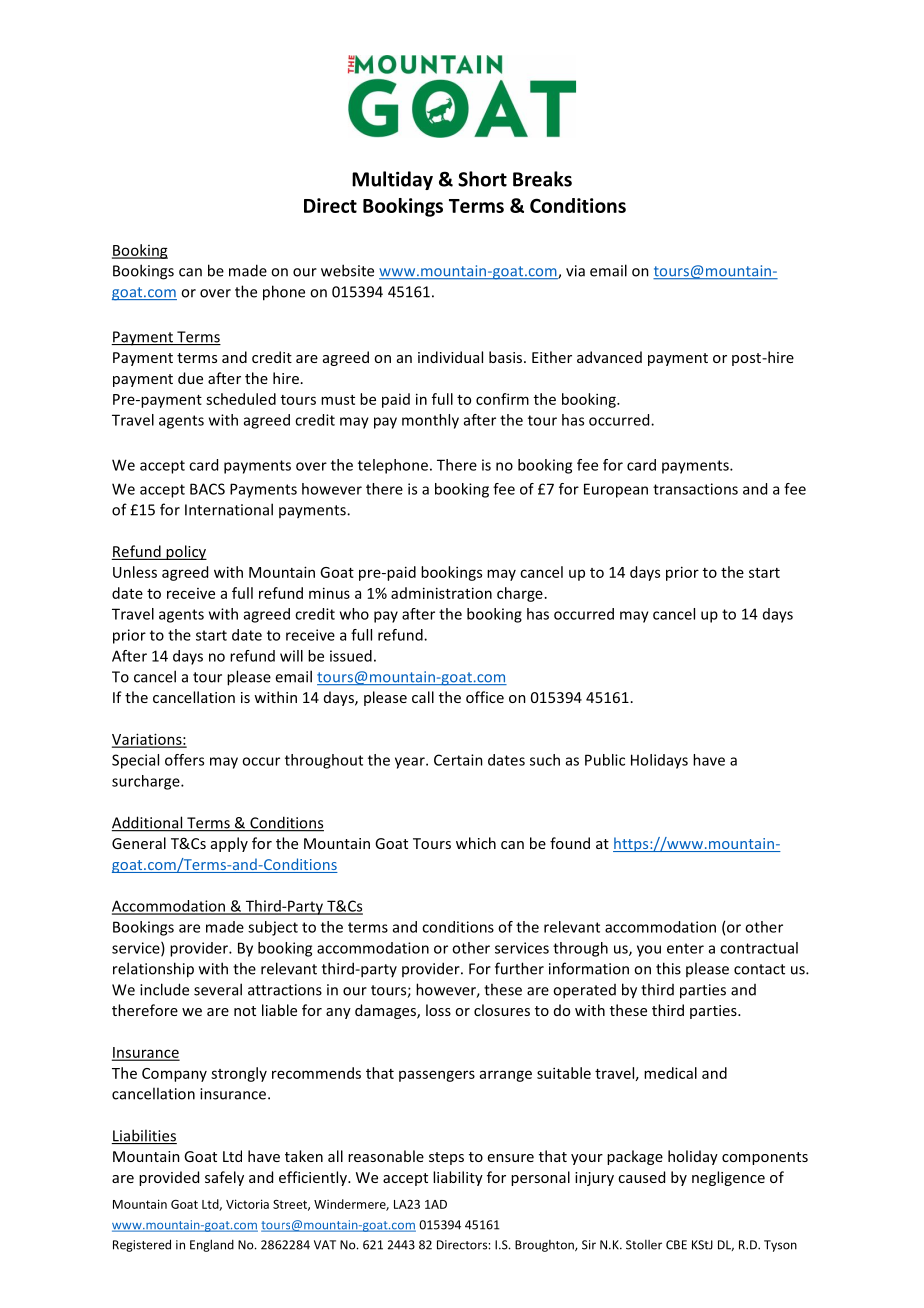  Describe the element at coordinates (685, 948) in the image. I see `enter` at that location.
